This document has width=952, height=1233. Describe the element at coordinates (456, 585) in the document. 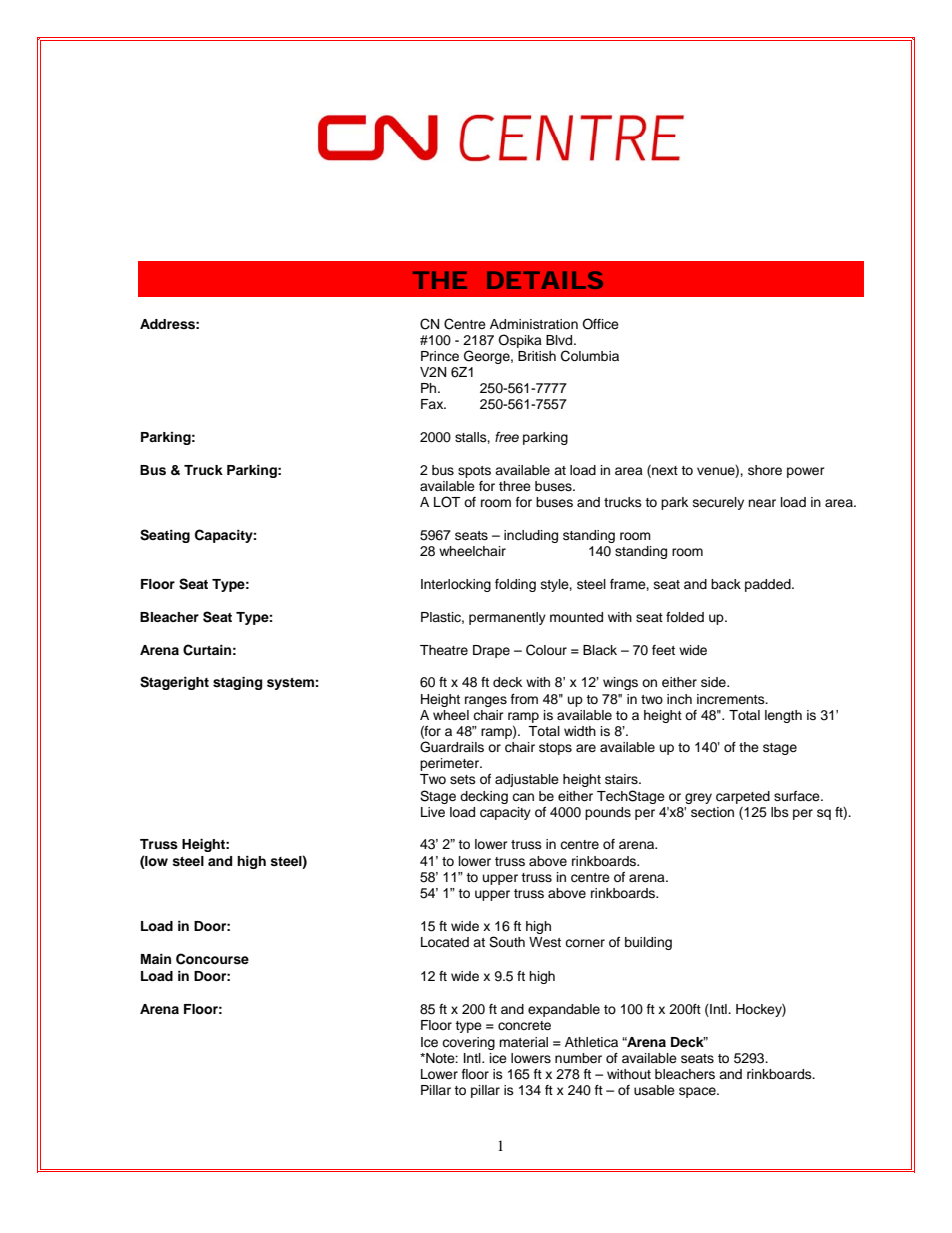

I see `Interlocking` at that location.
